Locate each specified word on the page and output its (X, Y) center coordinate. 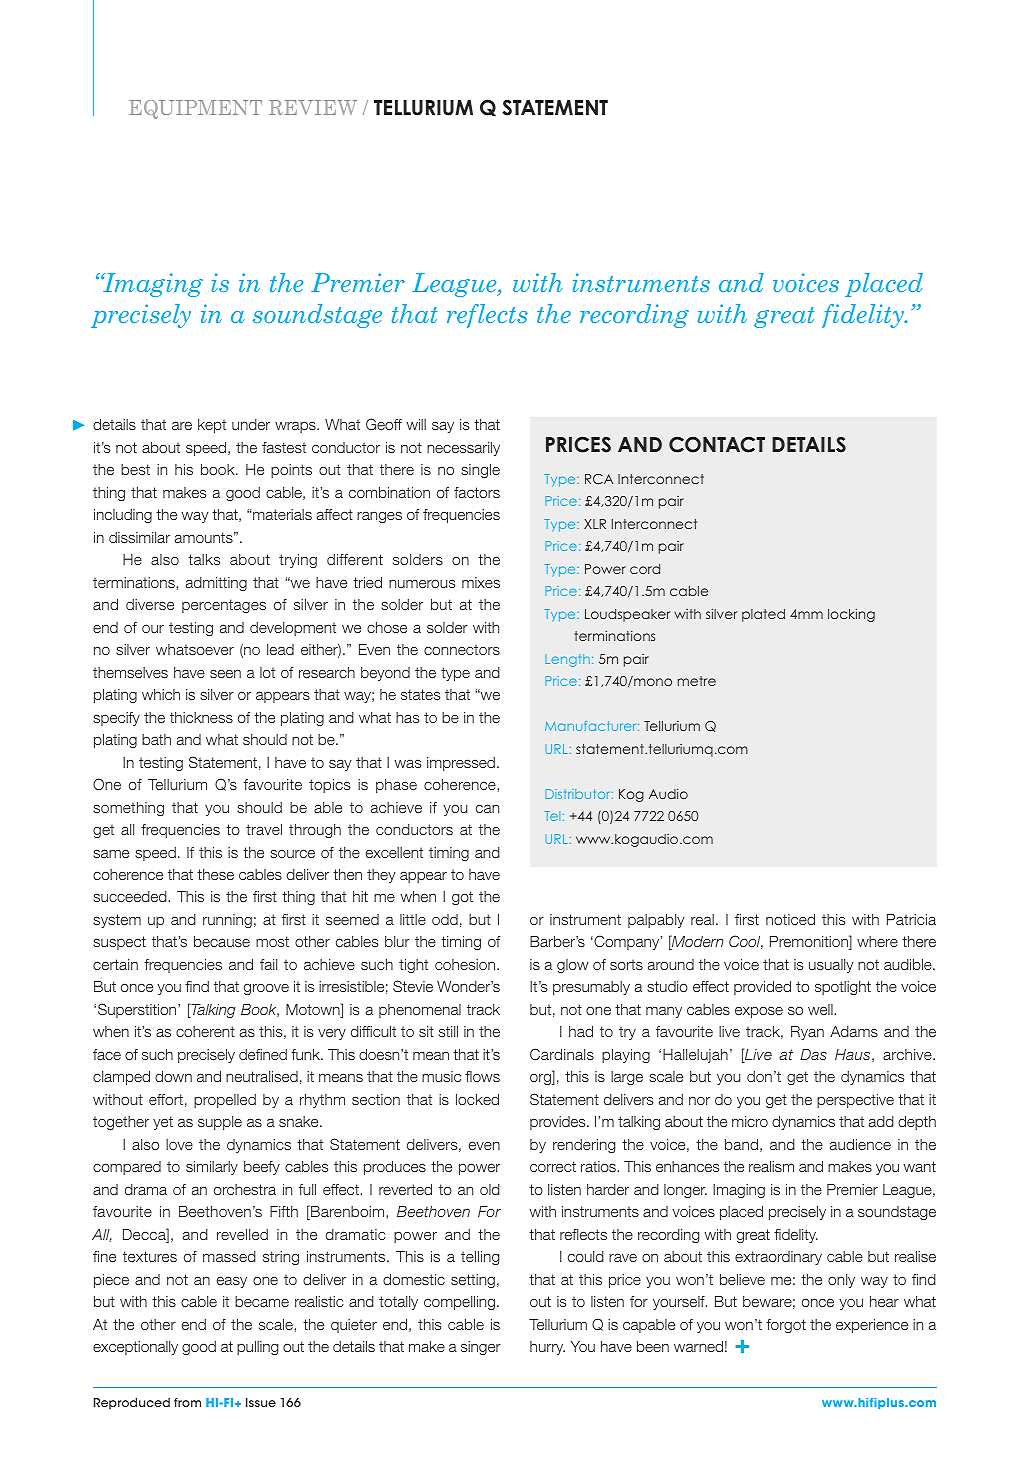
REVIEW (313, 107)
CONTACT (717, 444)
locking (851, 615)
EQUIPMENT (195, 109)
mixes (481, 582)
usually (831, 966)
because (222, 941)
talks (204, 559)
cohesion (466, 964)
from (187, 1402)
